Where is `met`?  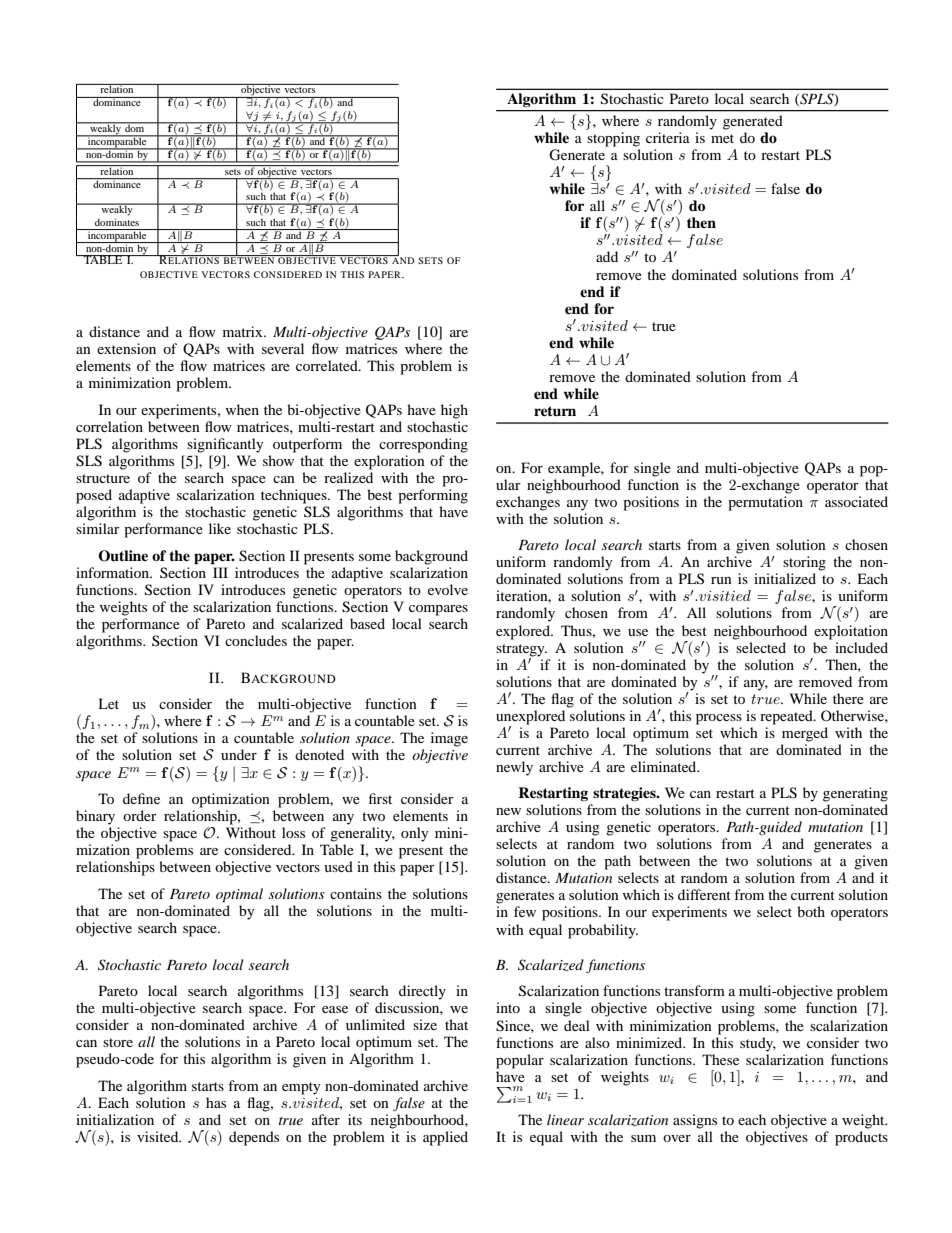
met is located at coordinates (722, 138).
